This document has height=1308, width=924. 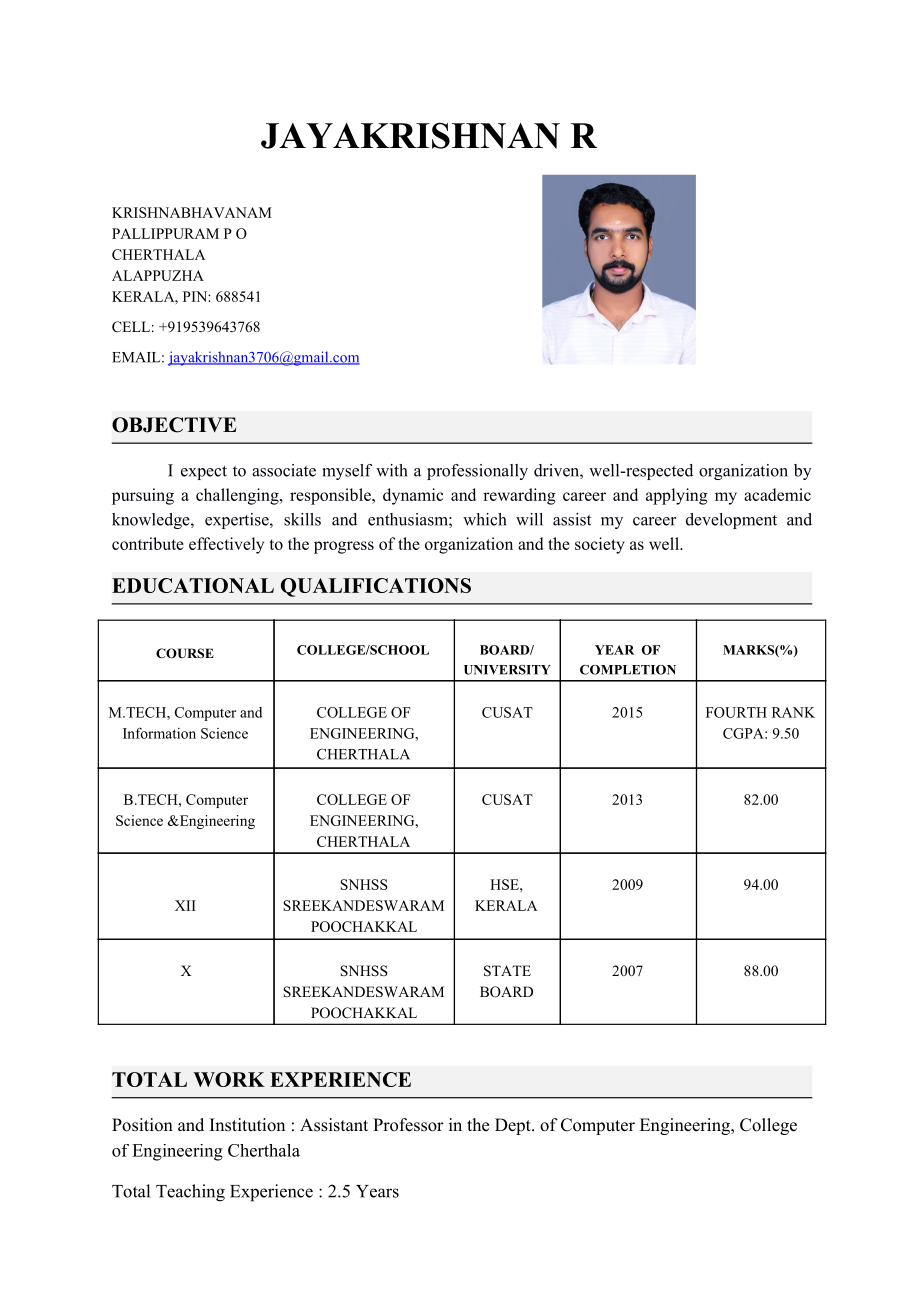 I want to click on expect, so click(x=204, y=473).
